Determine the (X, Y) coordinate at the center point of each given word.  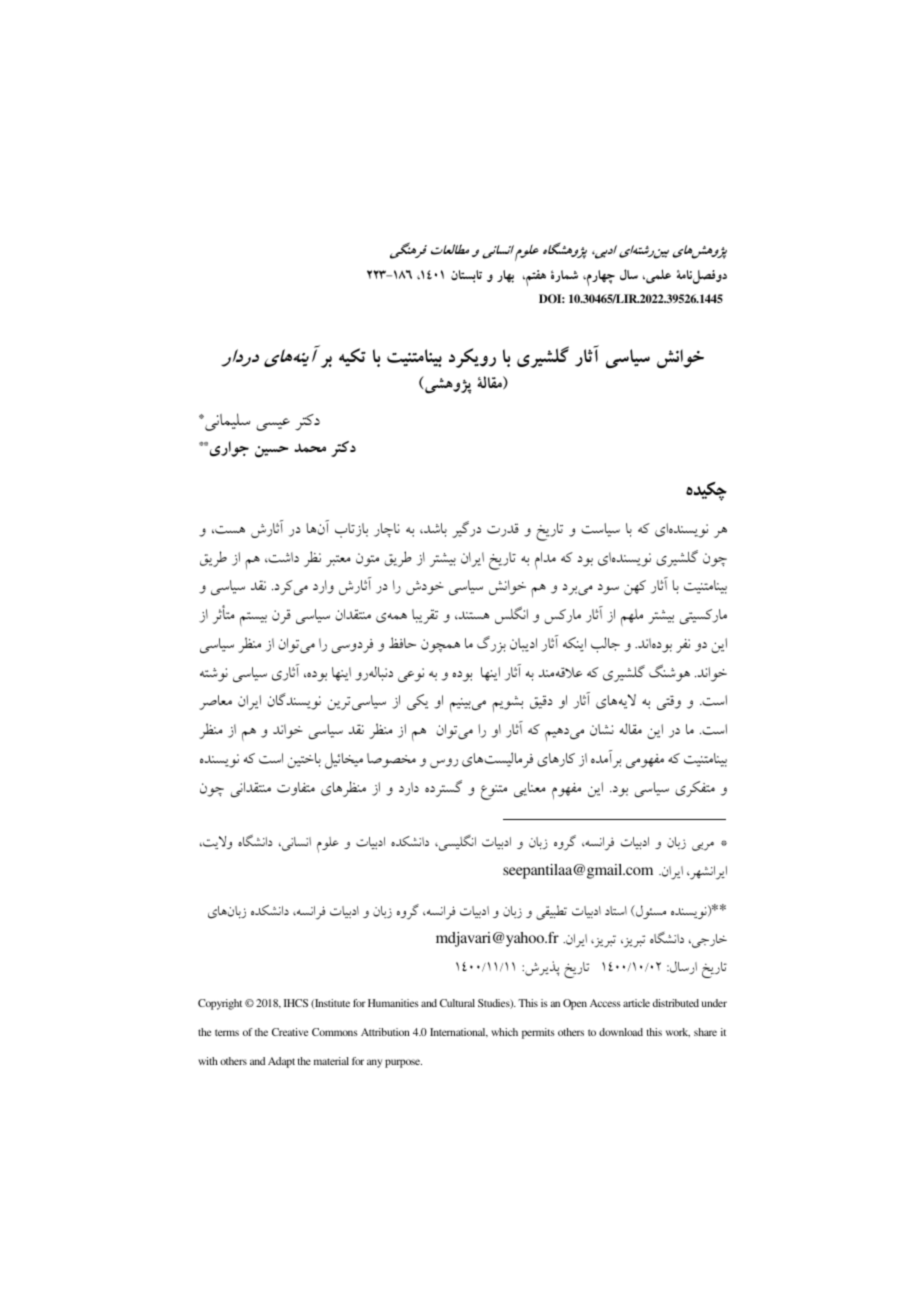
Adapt (281, 1062)
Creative (290, 1032)
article (636, 1003)
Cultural (457, 1003)
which (504, 1032)
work (678, 1032)
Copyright (220, 1004)
